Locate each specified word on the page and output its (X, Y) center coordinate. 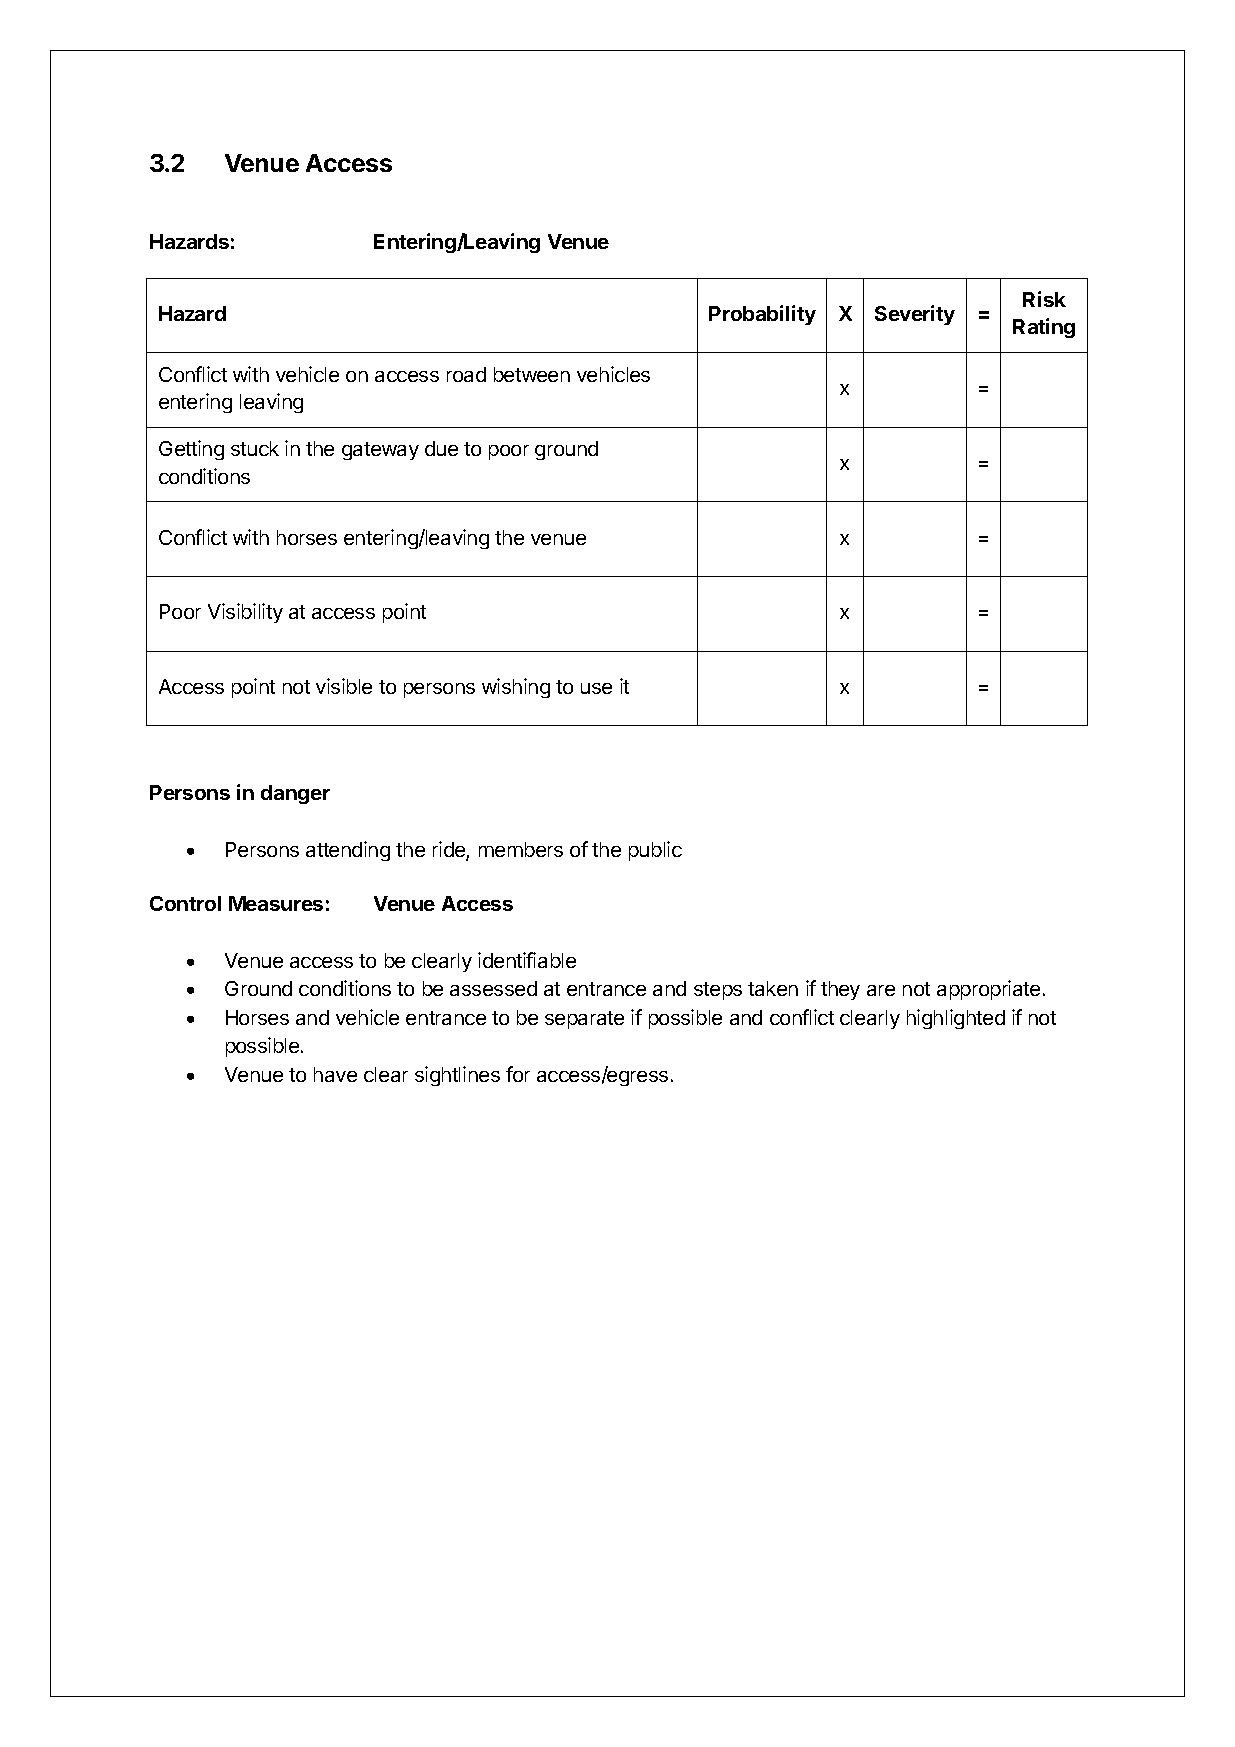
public (655, 851)
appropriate (988, 990)
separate (584, 1020)
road (466, 374)
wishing (516, 688)
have (335, 1074)
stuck (255, 448)
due (441, 448)
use (596, 688)
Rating (1044, 328)
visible (344, 686)
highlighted (956, 1019)
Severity (915, 315)
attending (348, 851)
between (532, 374)
